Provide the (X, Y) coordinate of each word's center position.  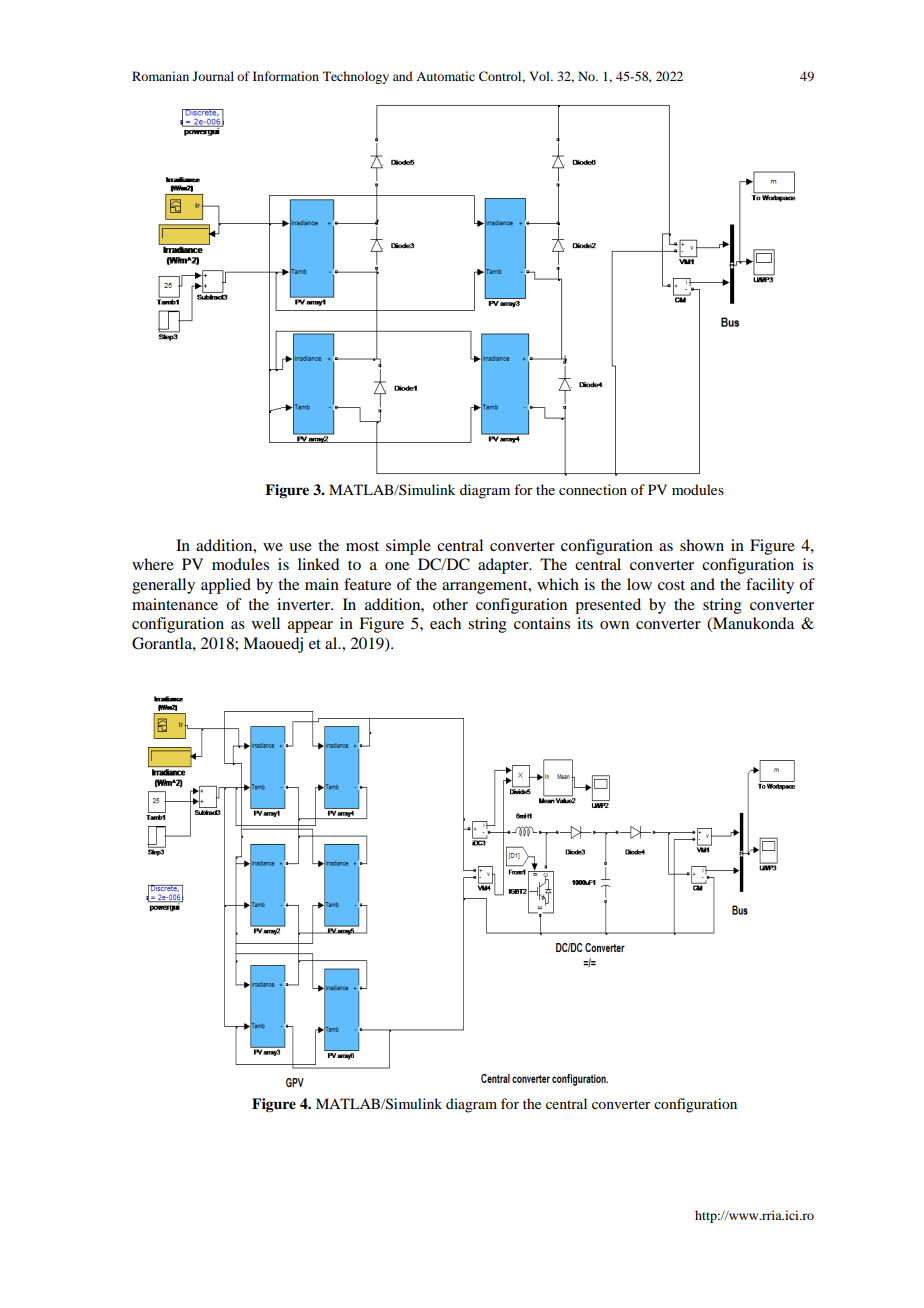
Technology (356, 77)
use (300, 547)
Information (286, 76)
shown (702, 545)
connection (593, 489)
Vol (540, 76)
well (266, 623)
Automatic (445, 76)
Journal (213, 76)
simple (408, 547)
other (450, 604)
